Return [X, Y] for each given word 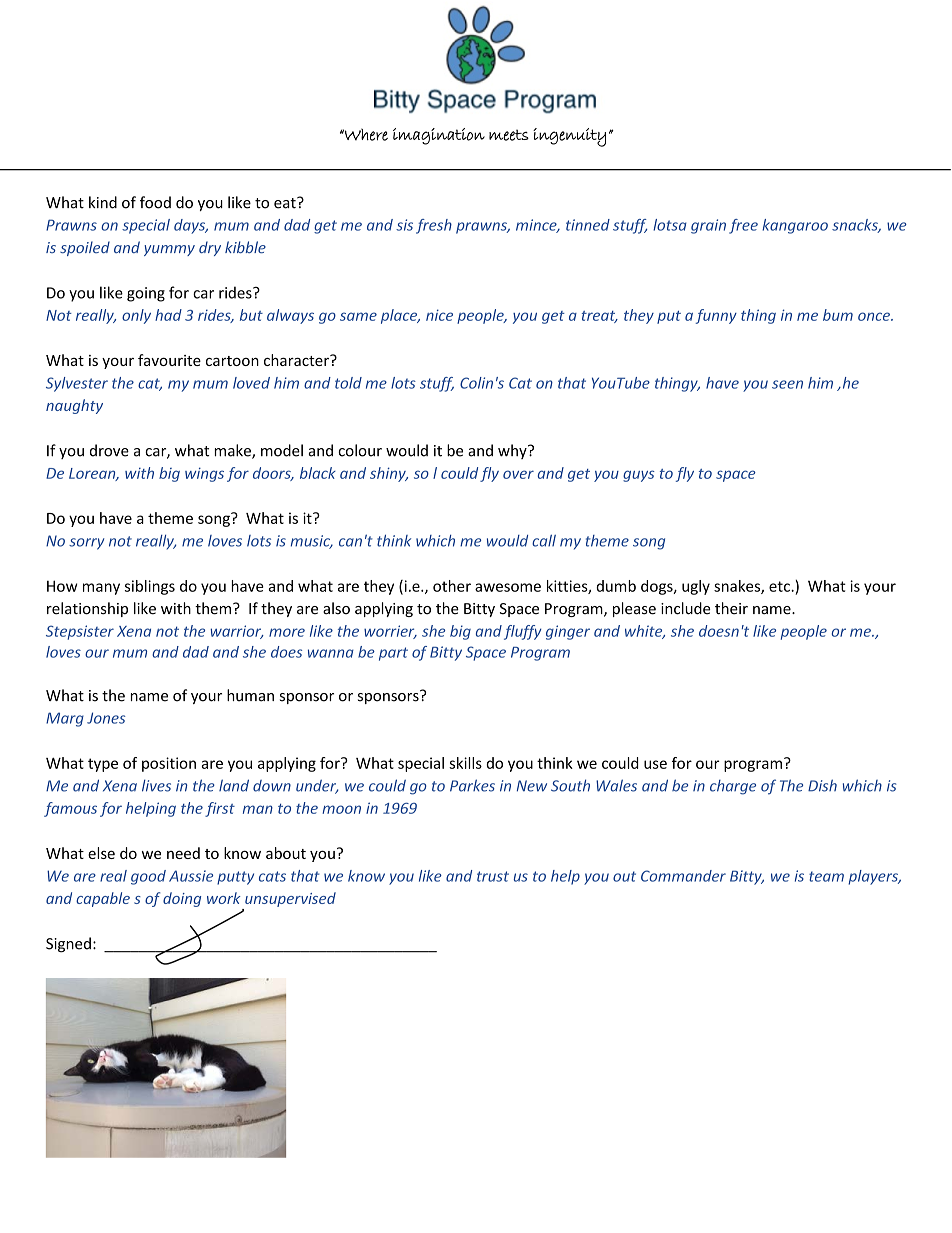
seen [787, 384]
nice [439, 315]
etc [780, 586]
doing [182, 899]
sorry [86, 544]
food [155, 202]
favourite [169, 360]
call [544, 541]
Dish [822, 785]
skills [465, 763]
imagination [439, 136]
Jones [106, 718]
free [743, 226]
